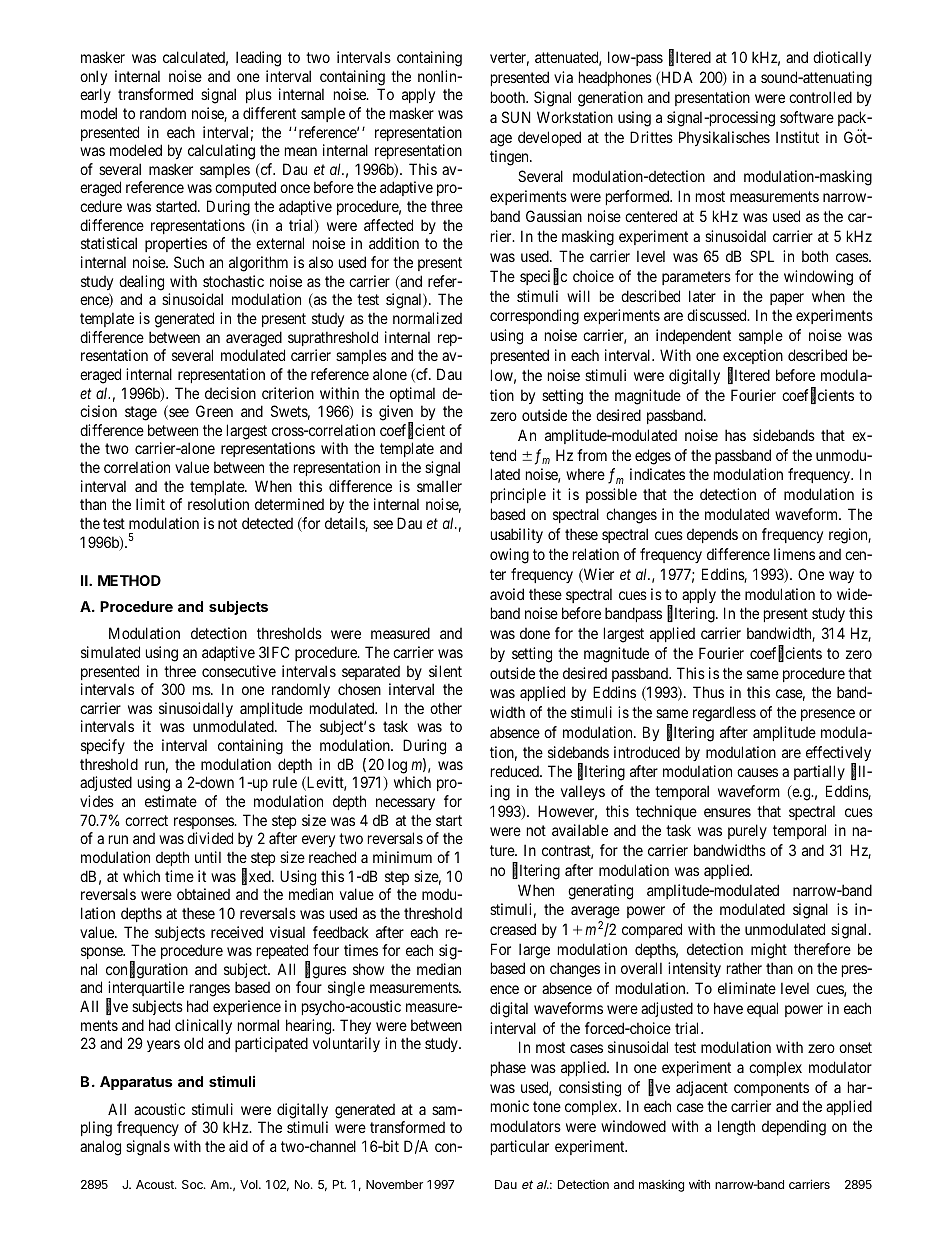 Image resolution: width=952 pixels, height=1233 pixels. I want to click on SUN, so click(516, 117).
